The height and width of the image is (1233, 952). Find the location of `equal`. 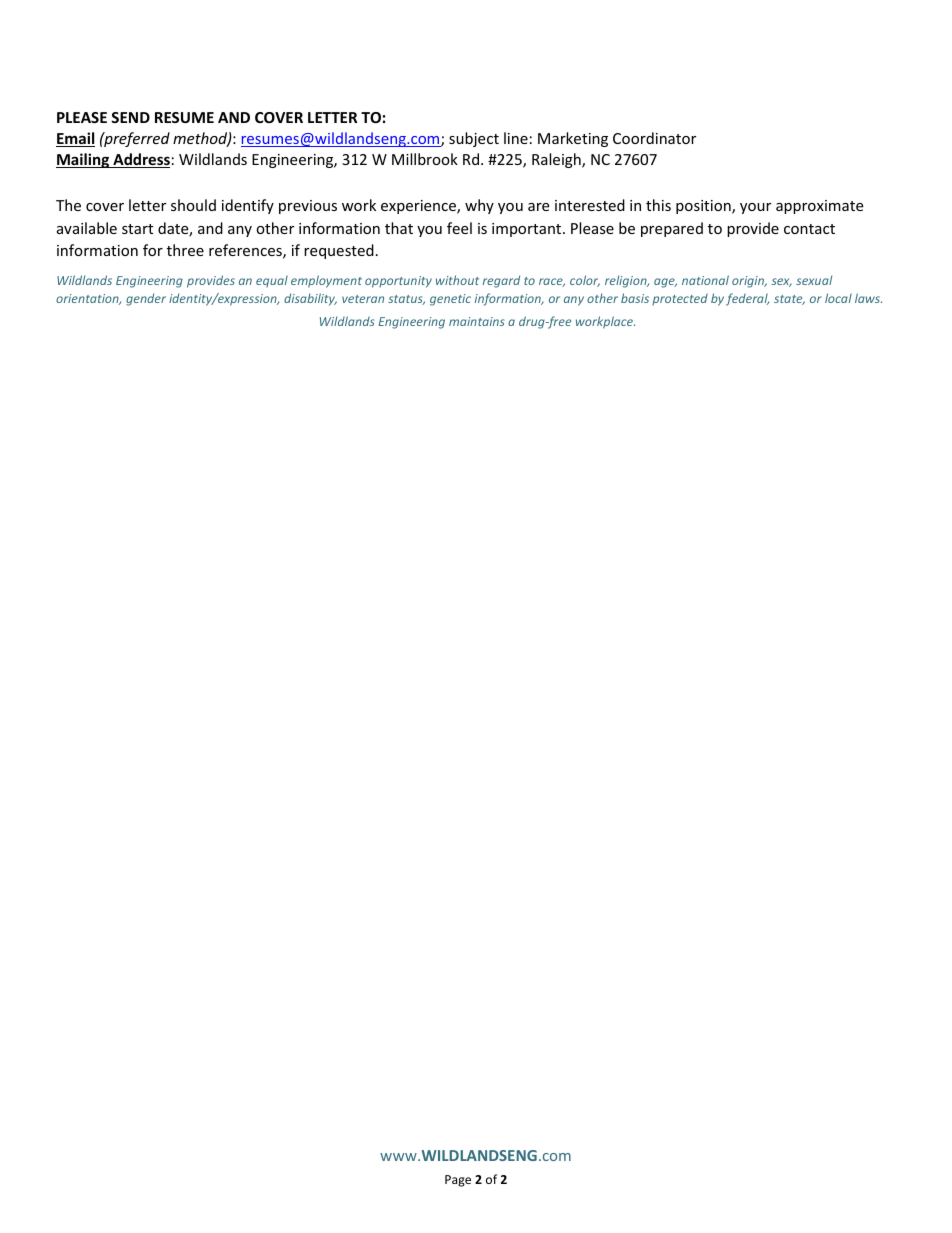

equal is located at coordinates (272, 281).
